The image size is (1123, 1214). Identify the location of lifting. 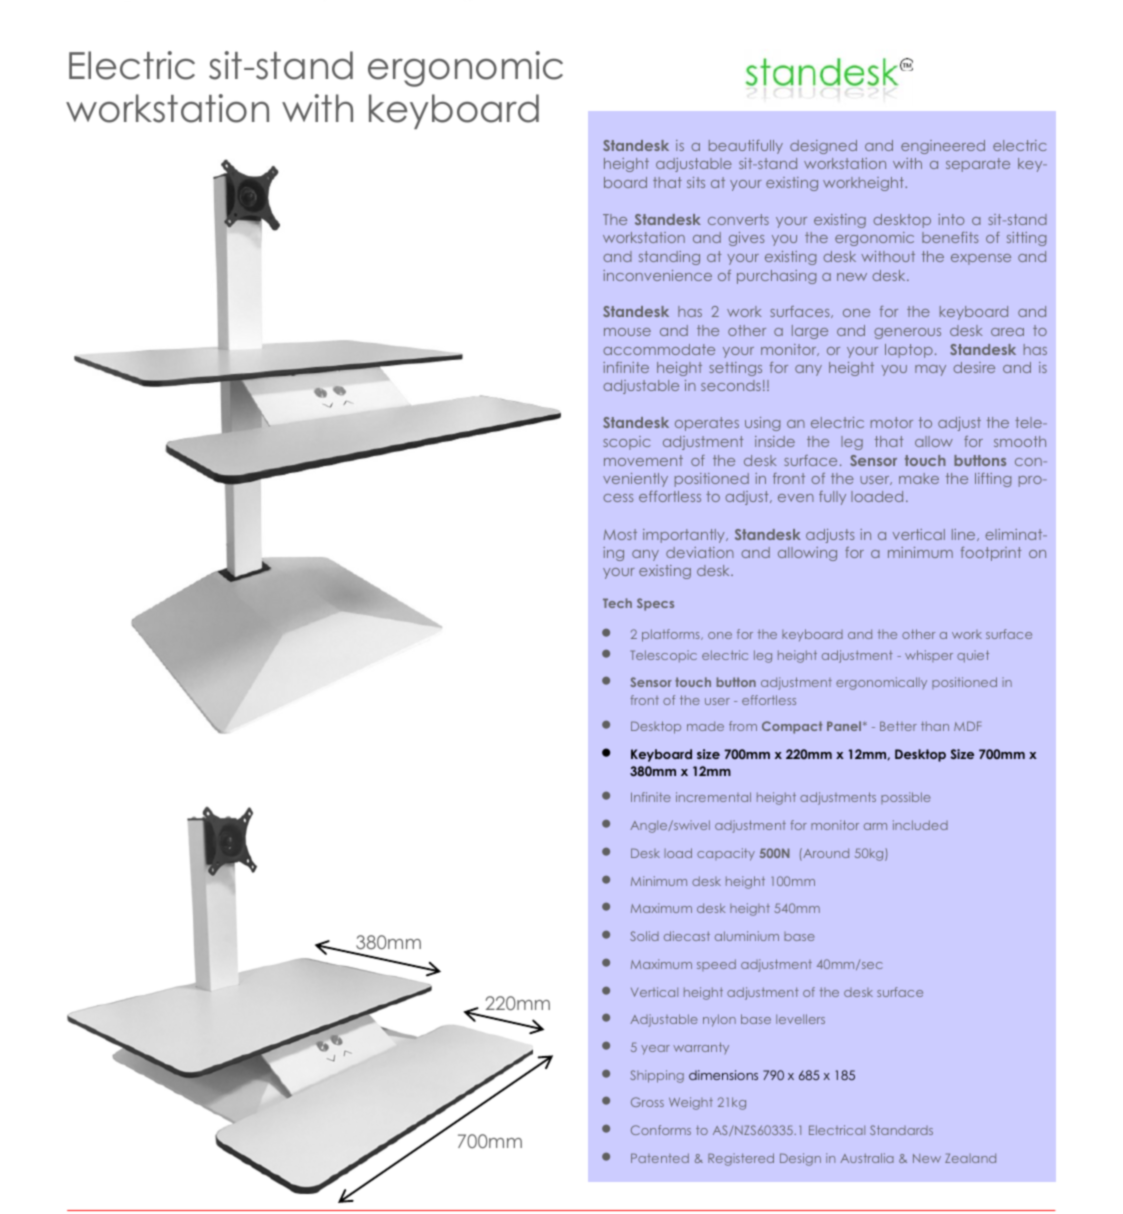
(993, 480).
